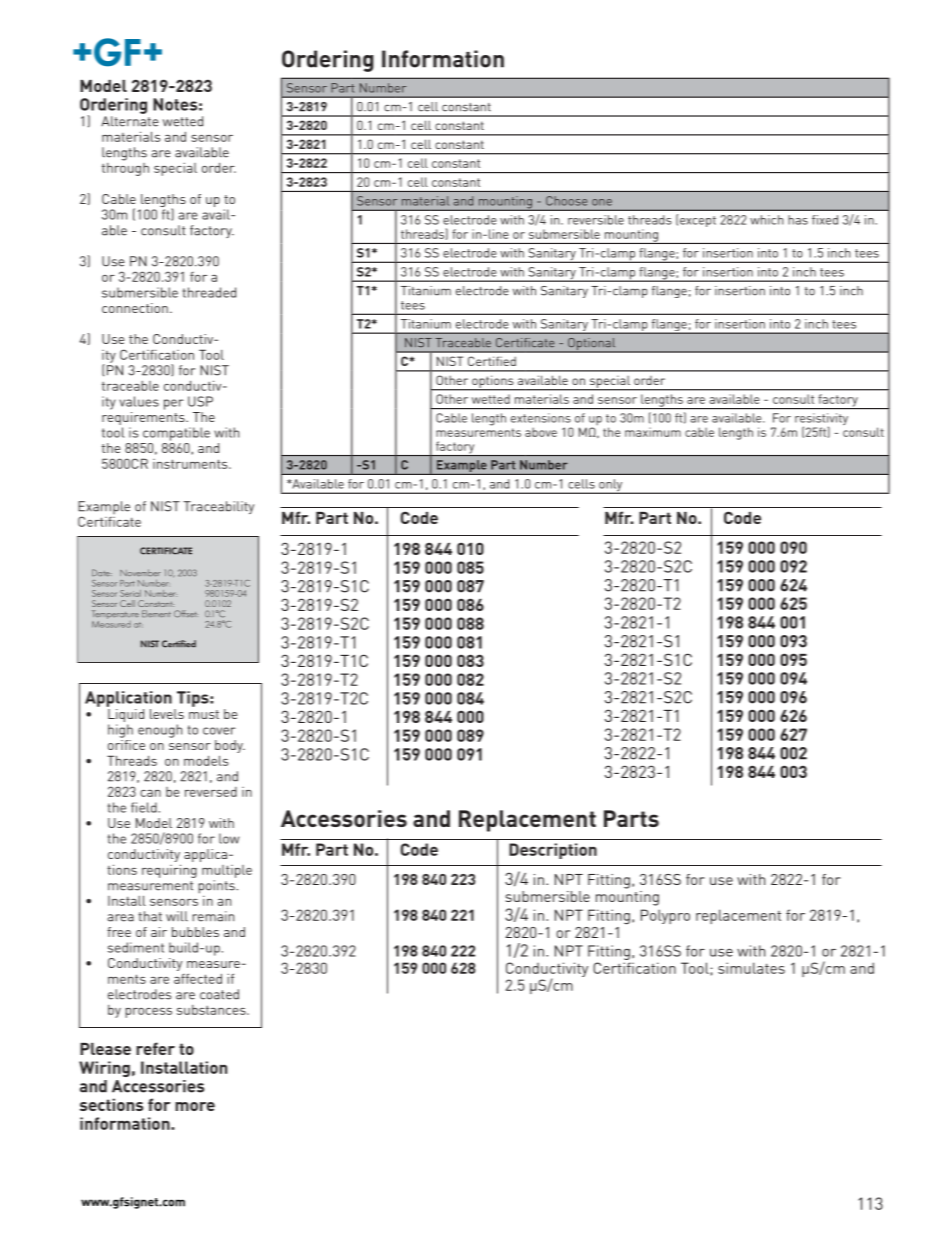  What do you see at coordinates (767, 220) in the document?
I see `which` at bounding box center [767, 220].
